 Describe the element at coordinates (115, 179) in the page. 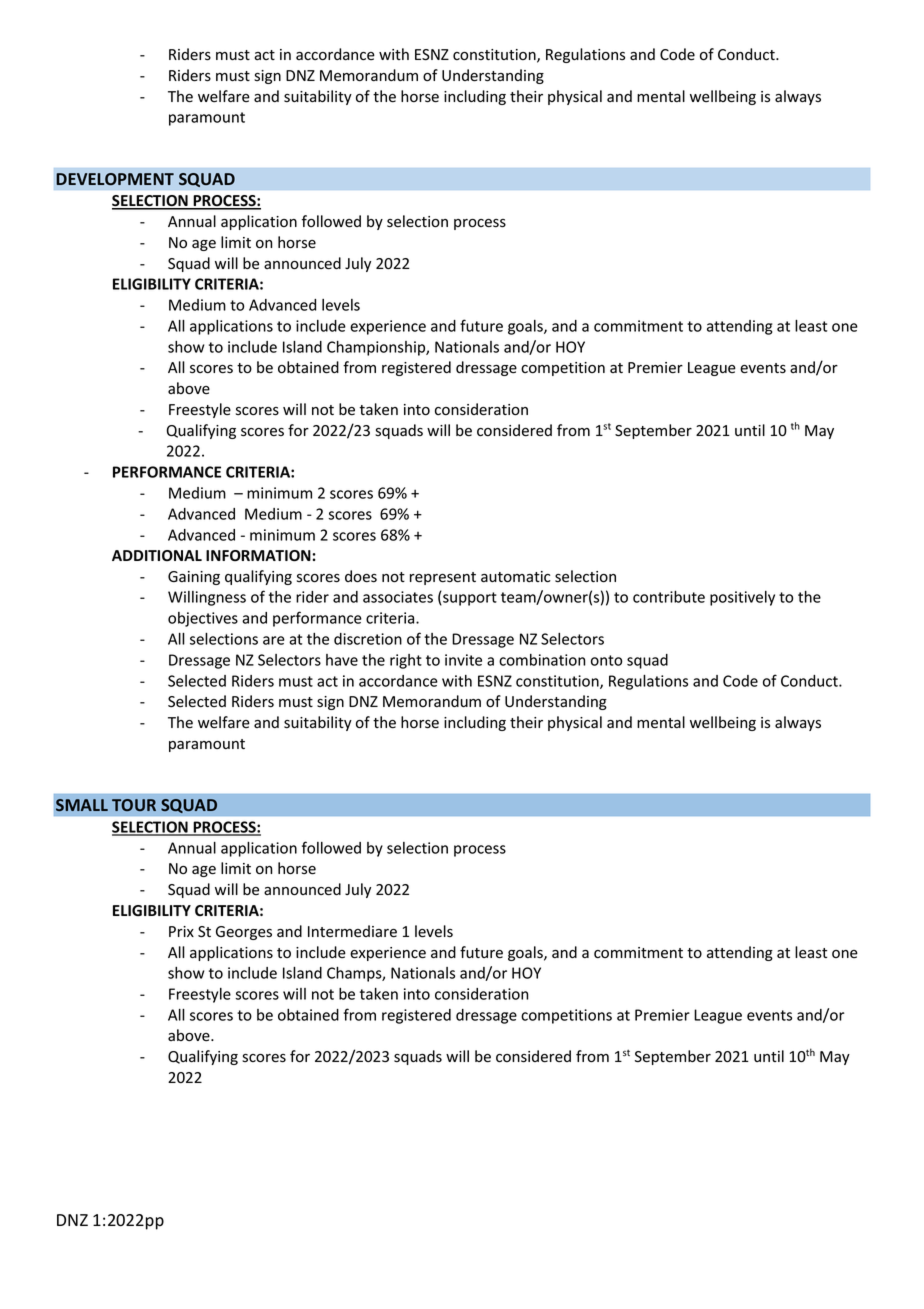

I see `DEVELOPMENT` at that location.
